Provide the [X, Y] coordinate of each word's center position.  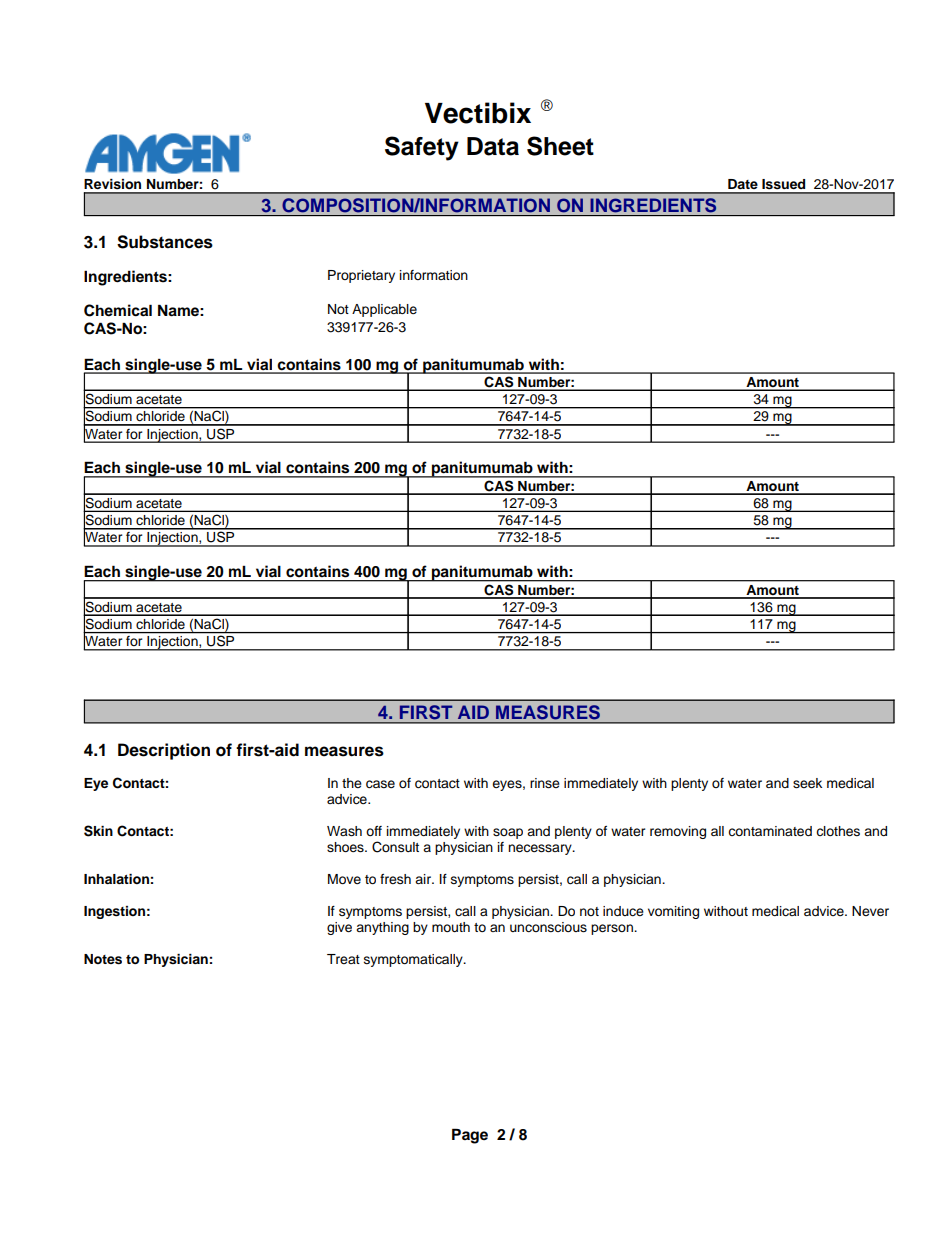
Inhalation [116, 879]
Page [470, 1136]
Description [164, 751]
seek [807, 783]
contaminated [770, 831]
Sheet [560, 146]
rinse [545, 783]
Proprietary [361, 276]
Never [870, 911]
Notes [103, 959]
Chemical [118, 310]
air [424, 879]
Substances [165, 242]
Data [493, 146]
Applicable [384, 310]
